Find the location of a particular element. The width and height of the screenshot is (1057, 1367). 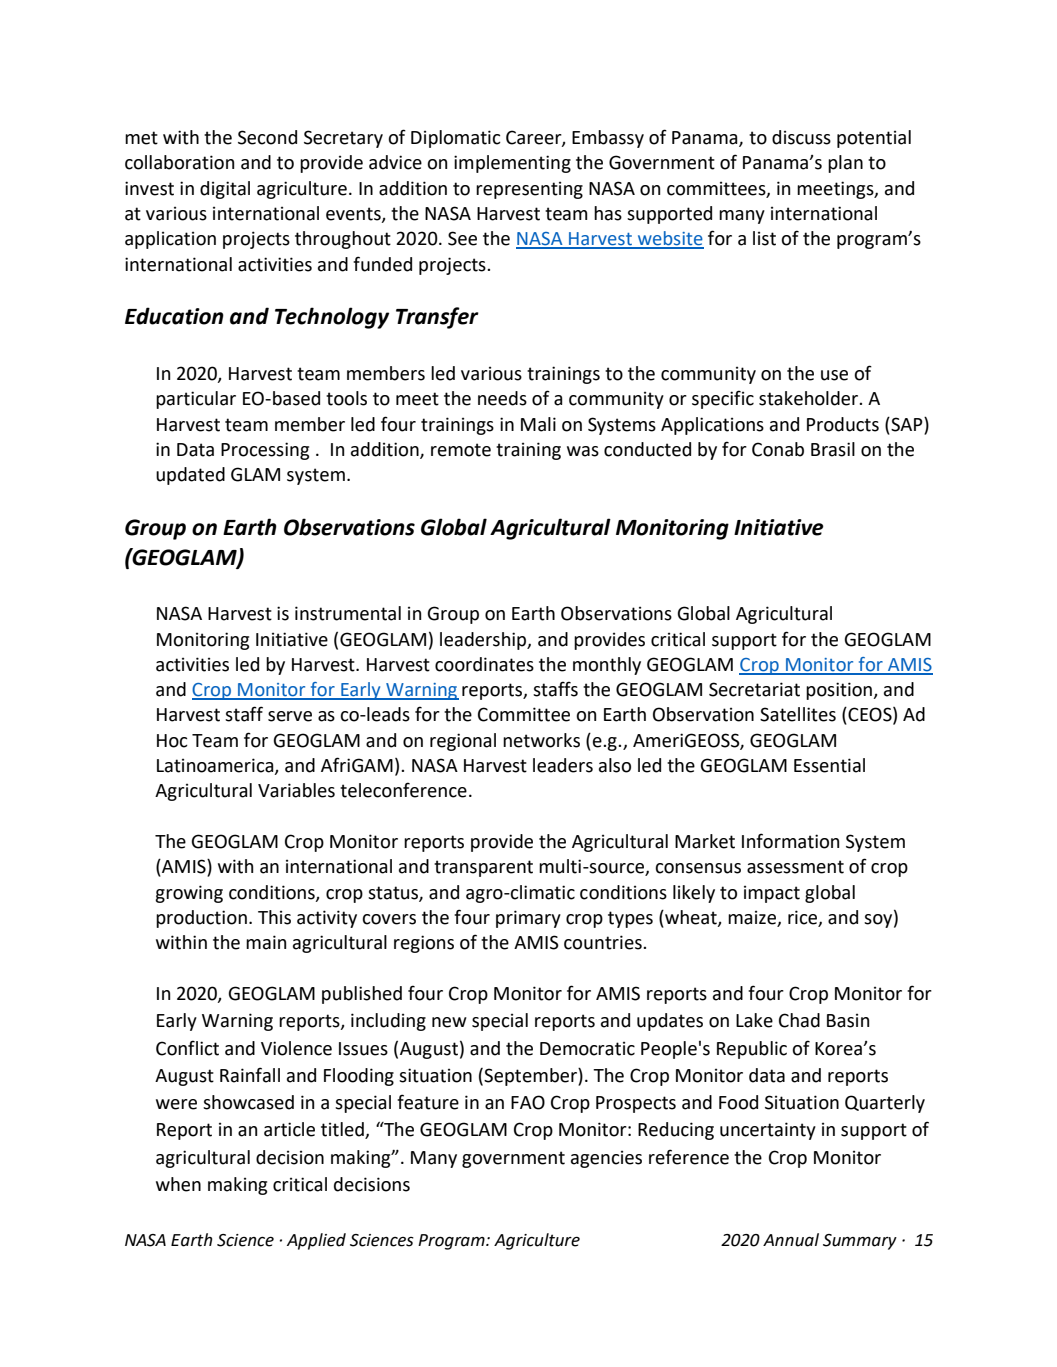

Products is located at coordinates (843, 424).
